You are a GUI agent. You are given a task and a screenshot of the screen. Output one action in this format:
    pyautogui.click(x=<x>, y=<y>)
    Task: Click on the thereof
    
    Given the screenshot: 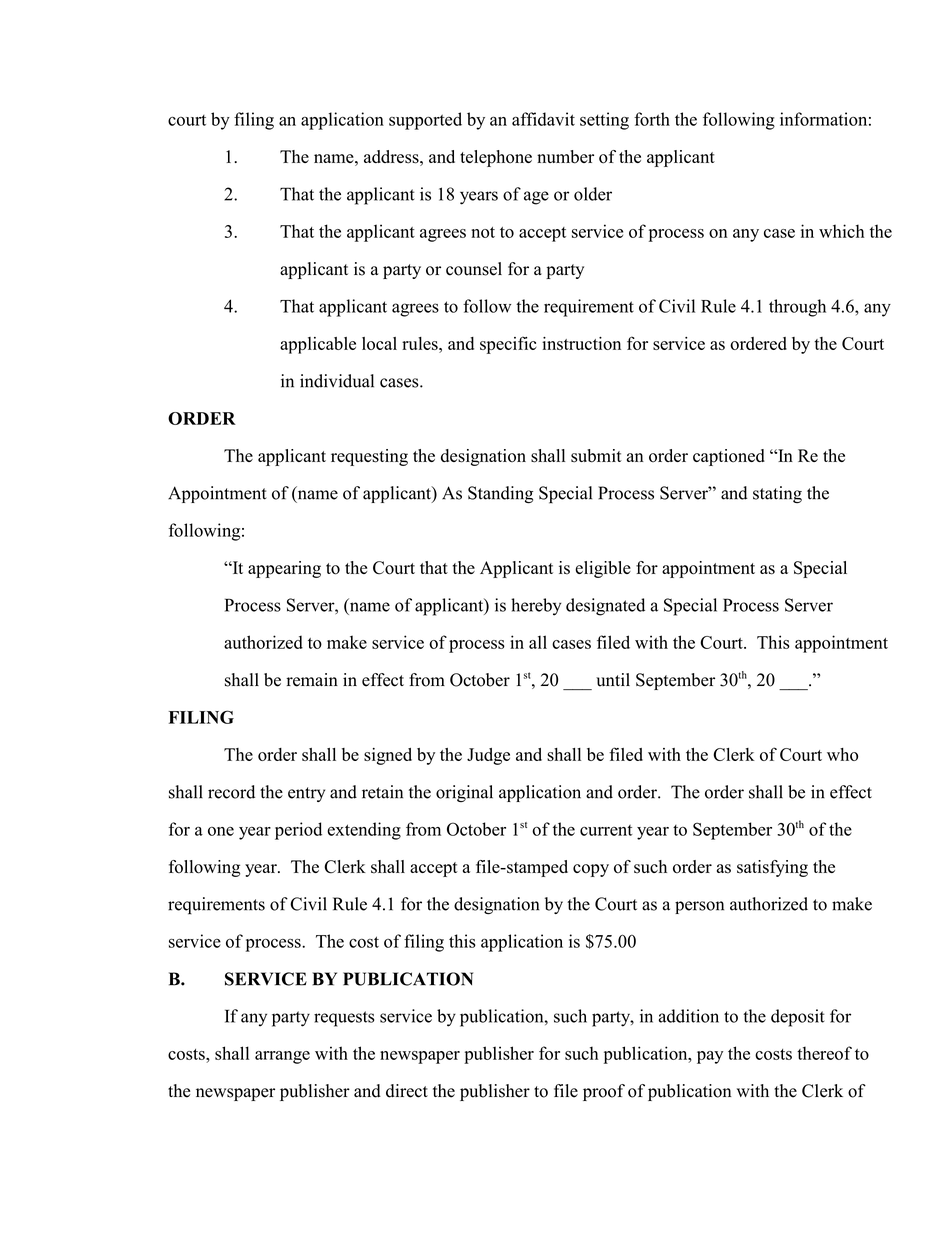 What is the action you would take?
    pyautogui.click(x=824, y=1053)
